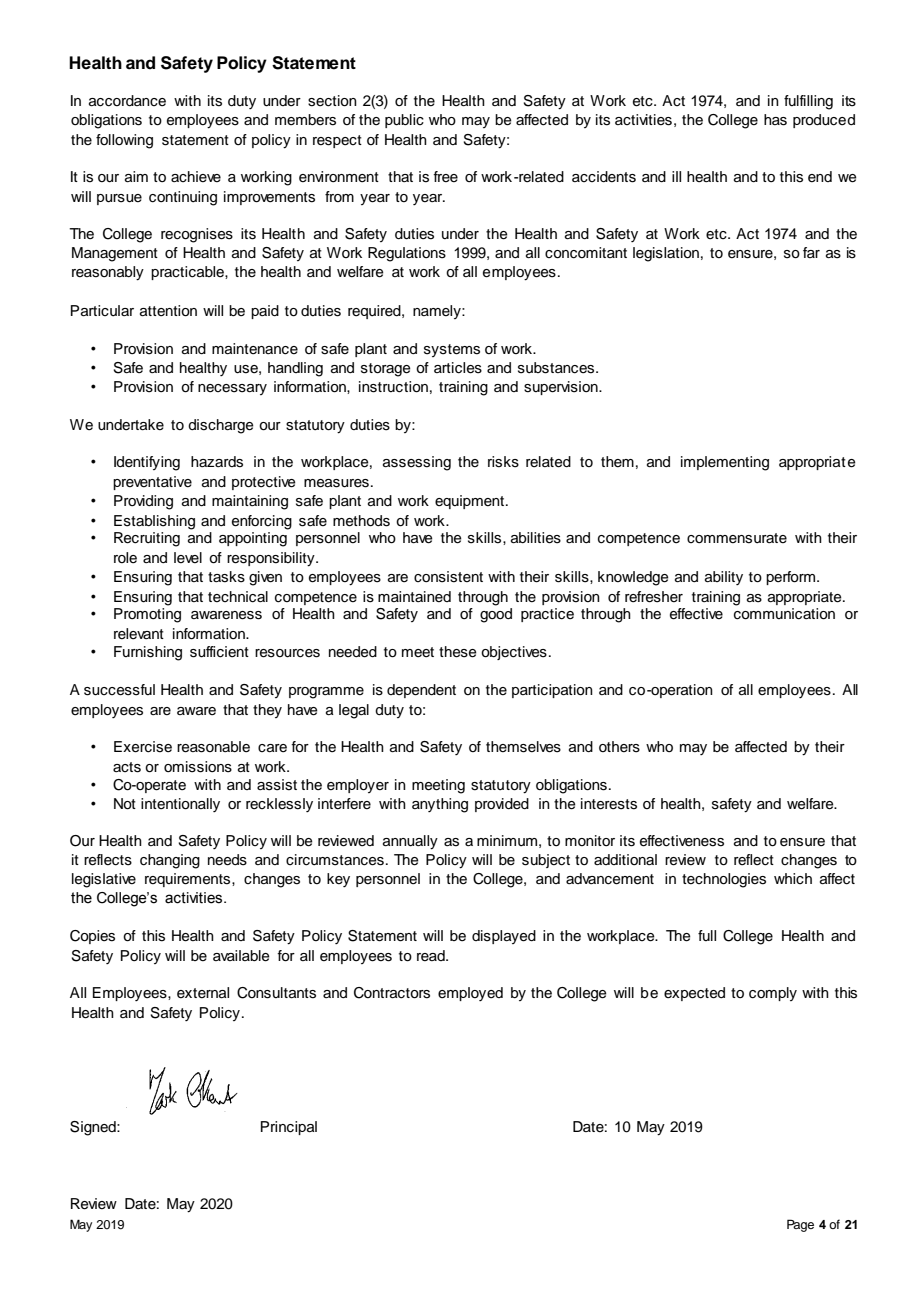 The image size is (924, 1308). What do you see at coordinates (289, 1128) in the screenshot?
I see `Principal` at bounding box center [289, 1128].
